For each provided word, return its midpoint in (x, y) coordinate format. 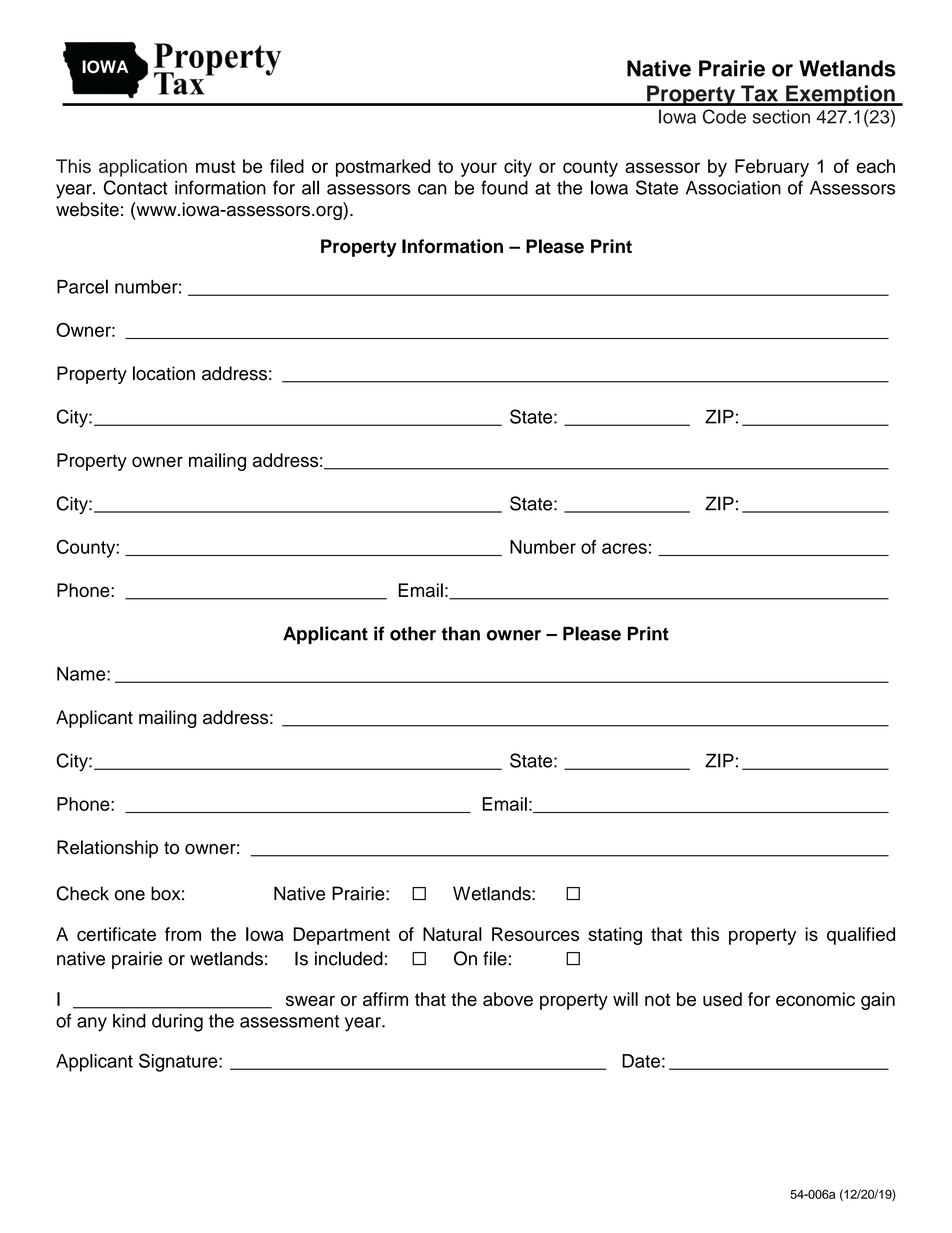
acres (624, 548)
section (781, 117)
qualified (861, 936)
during (177, 1023)
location (164, 373)
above (508, 999)
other (413, 633)
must (215, 166)
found (504, 187)
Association (733, 188)
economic (815, 999)
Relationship (107, 849)
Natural (452, 934)
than (460, 633)
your (479, 169)
